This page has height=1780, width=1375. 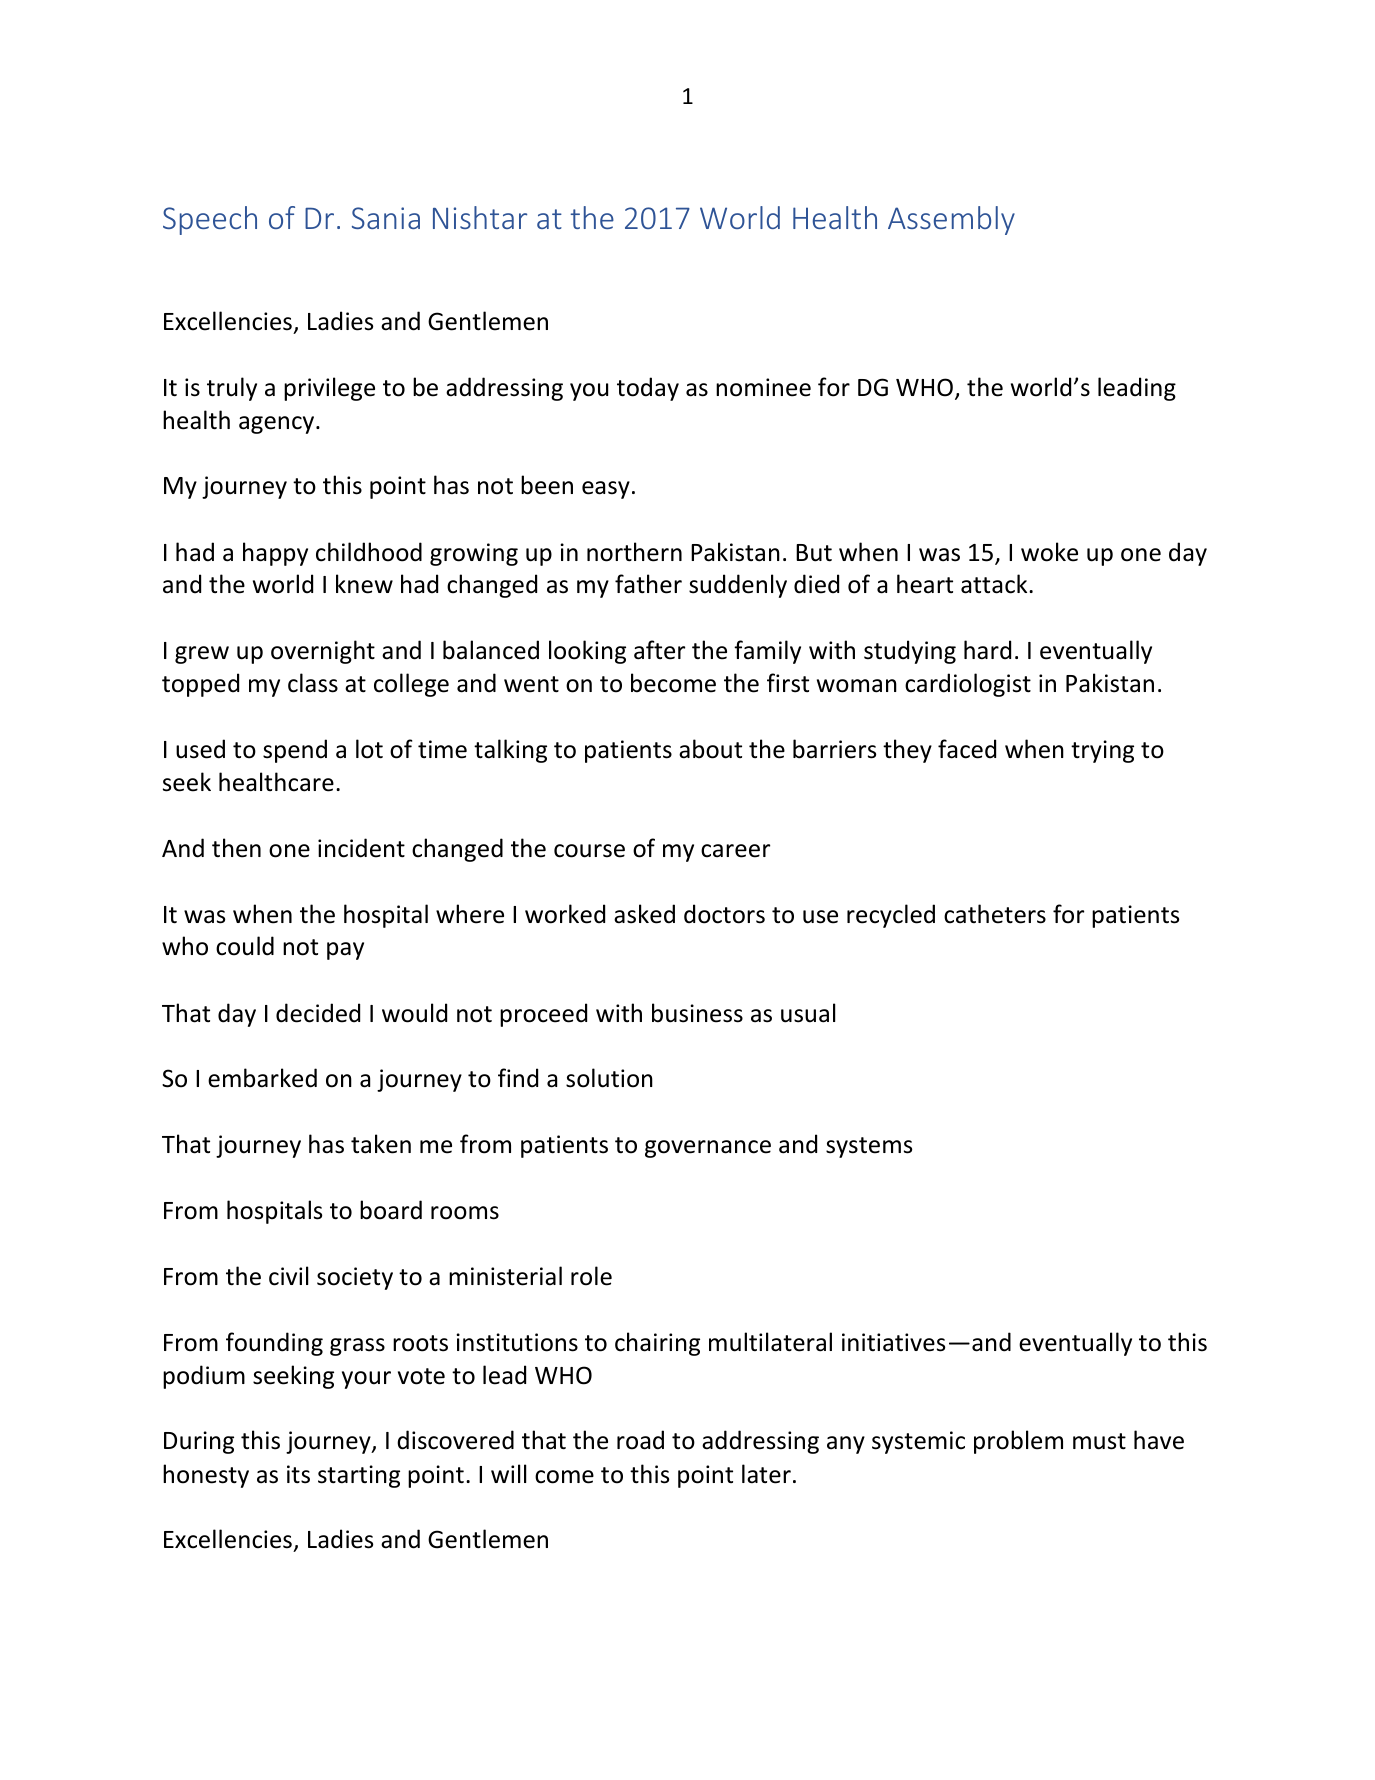 What do you see at coordinates (298, 1474) in the page?
I see `its` at bounding box center [298, 1474].
